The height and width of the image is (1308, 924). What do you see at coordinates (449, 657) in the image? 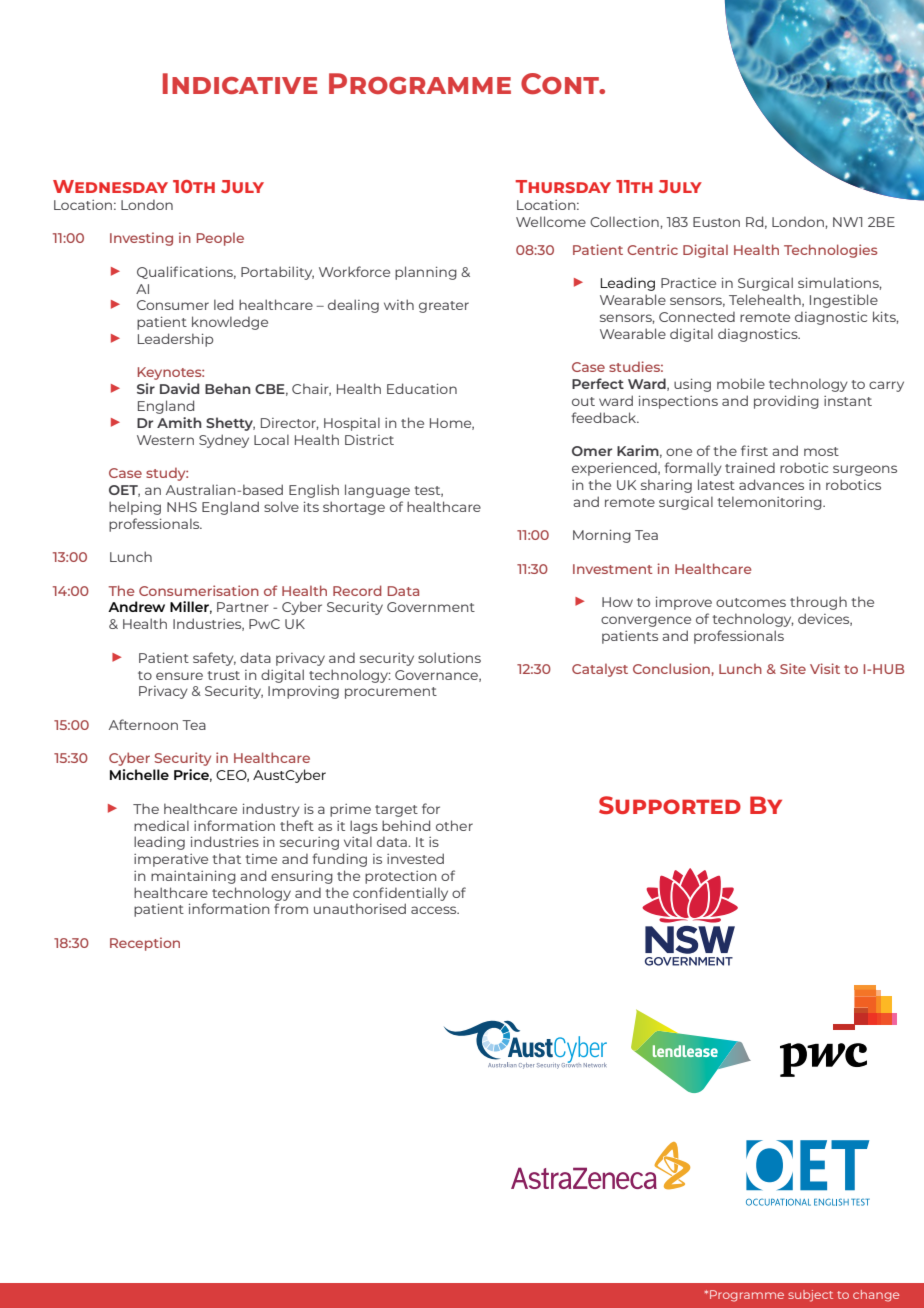
I see `solutions` at bounding box center [449, 657].
